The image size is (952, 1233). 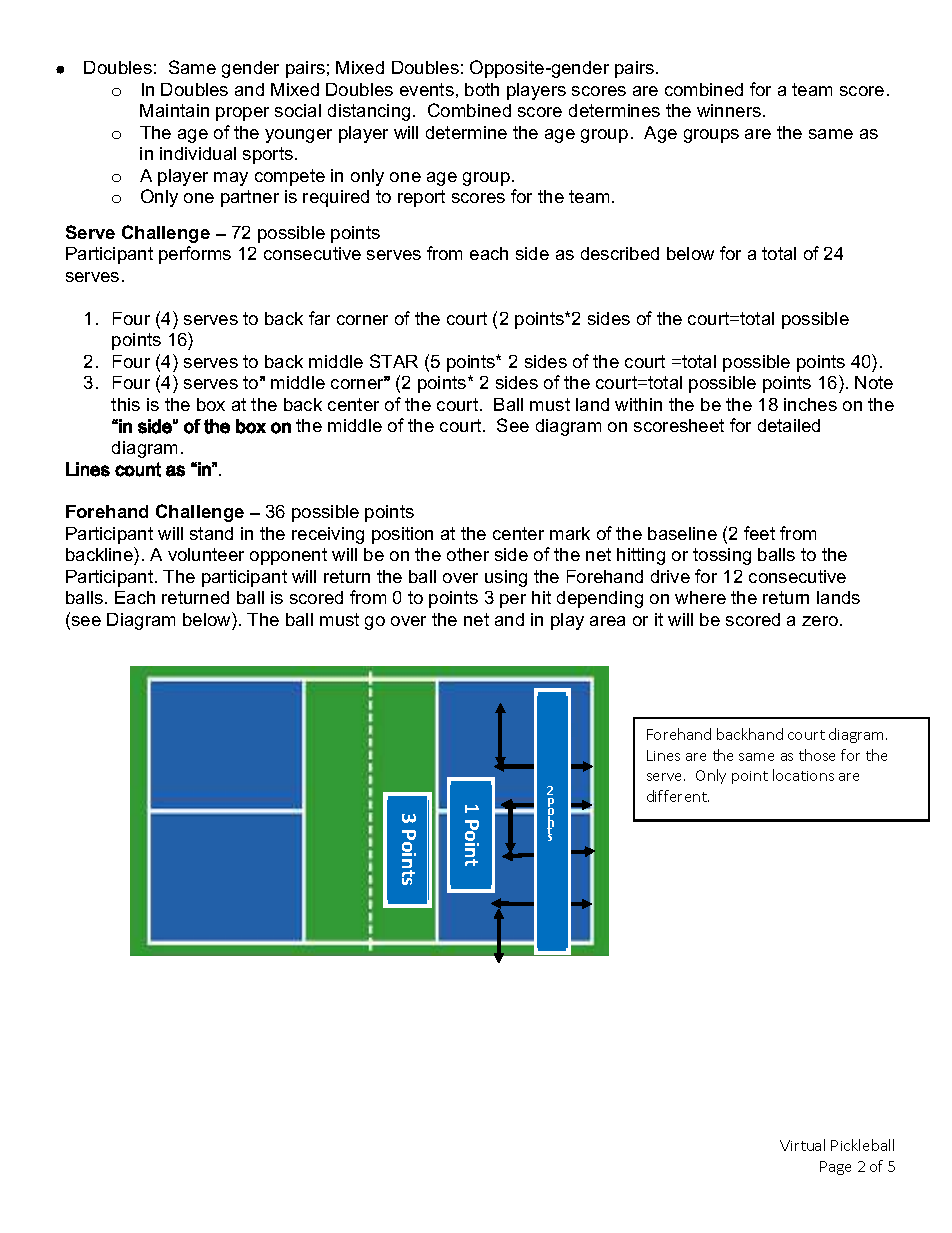 I want to click on Virtual, so click(x=802, y=1145).
